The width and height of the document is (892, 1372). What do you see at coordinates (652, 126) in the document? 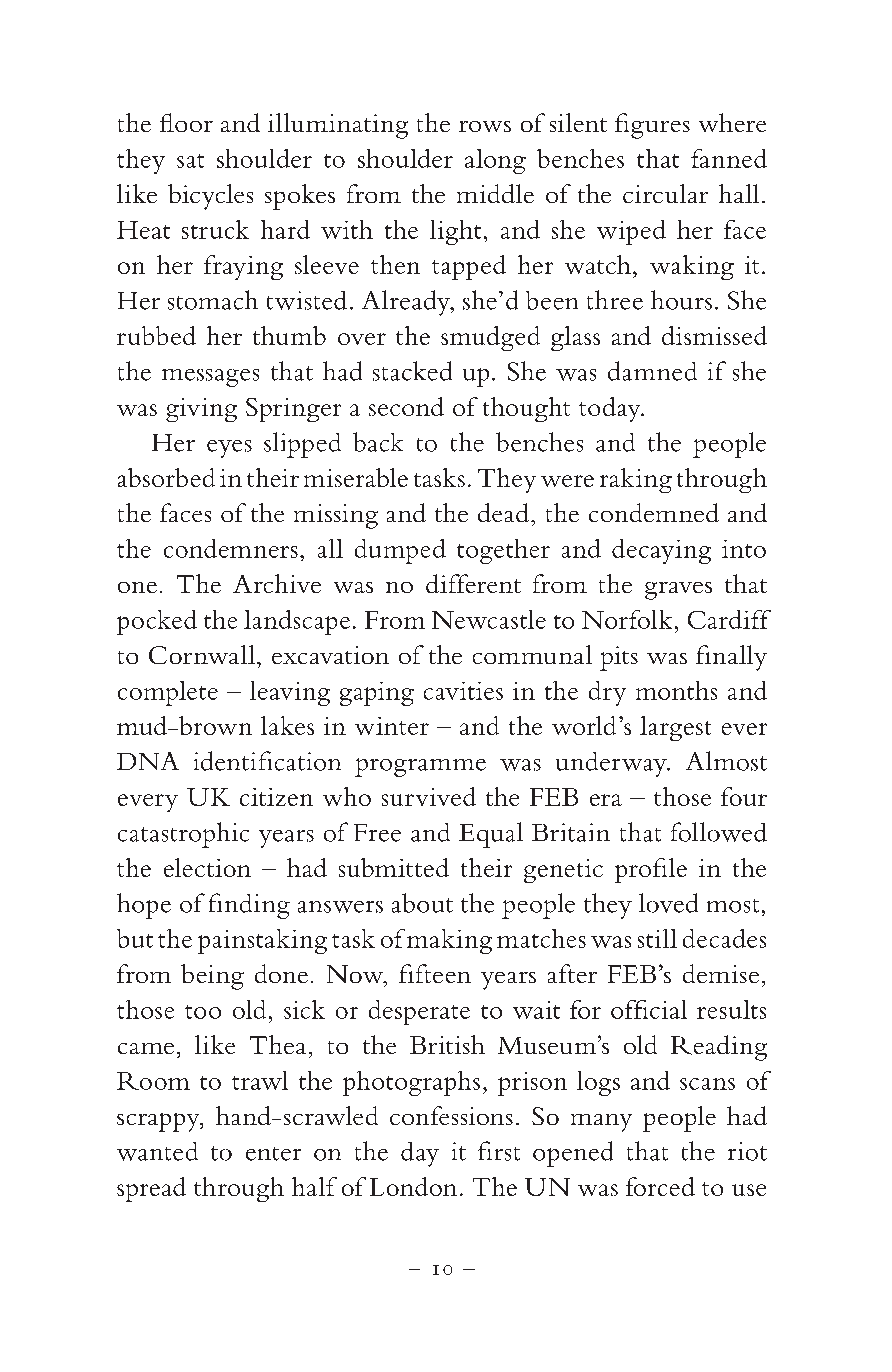
I see `figures` at bounding box center [652, 126].
